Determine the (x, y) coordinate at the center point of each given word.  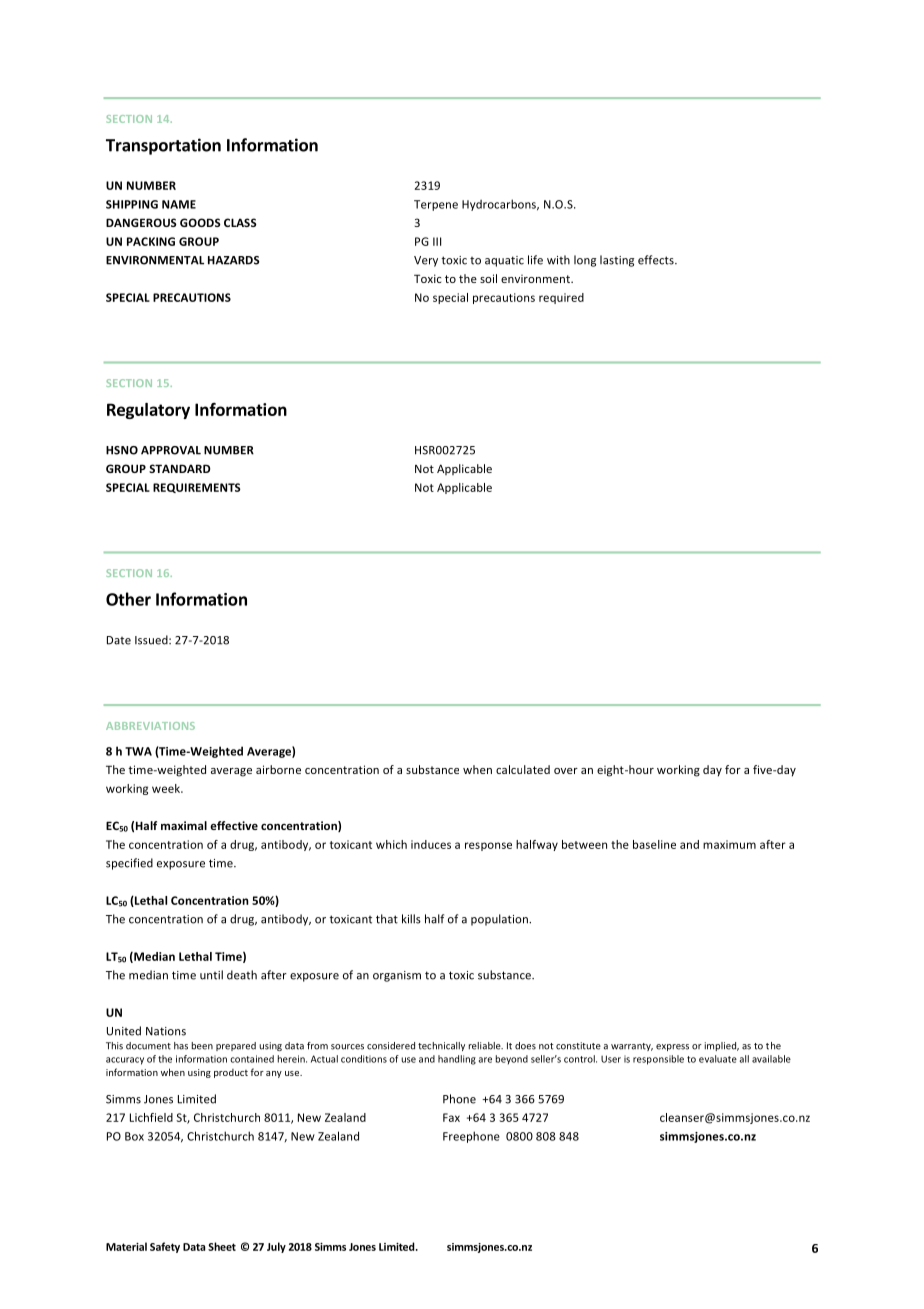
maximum (729, 844)
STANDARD (180, 468)
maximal (184, 825)
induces (431, 844)
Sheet (222, 1246)
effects (657, 260)
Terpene (436, 205)
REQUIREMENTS (197, 488)
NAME (179, 204)
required (561, 298)
